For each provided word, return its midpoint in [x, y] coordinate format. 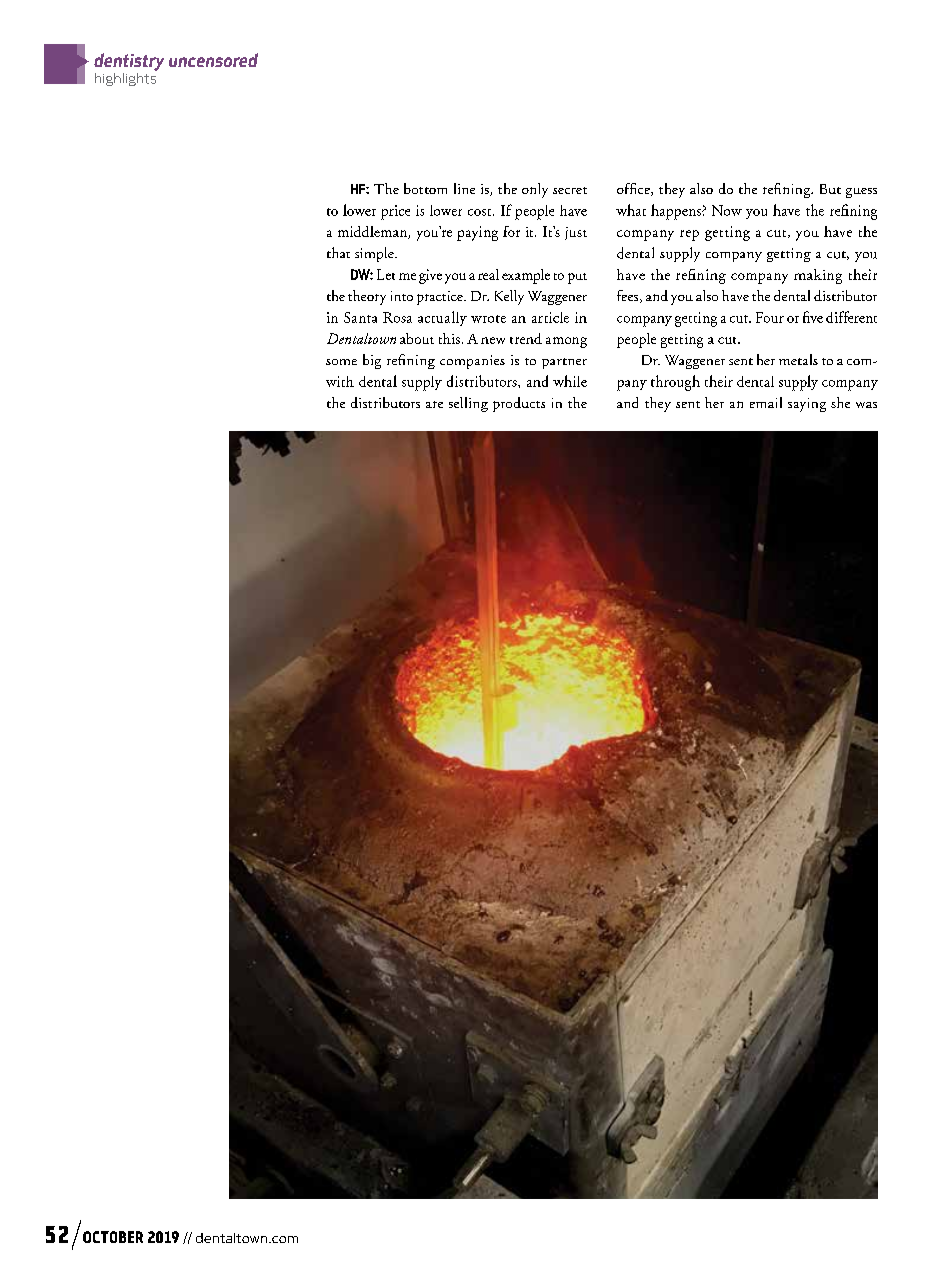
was [866, 405]
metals [798, 359]
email [766, 402]
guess [861, 193]
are [434, 404]
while [570, 381]
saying [807, 405]
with [340, 381]
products [519, 404]
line [464, 188]
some [341, 362]
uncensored [213, 60]
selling [468, 404]
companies [472, 362]
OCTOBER [113, 1237]
